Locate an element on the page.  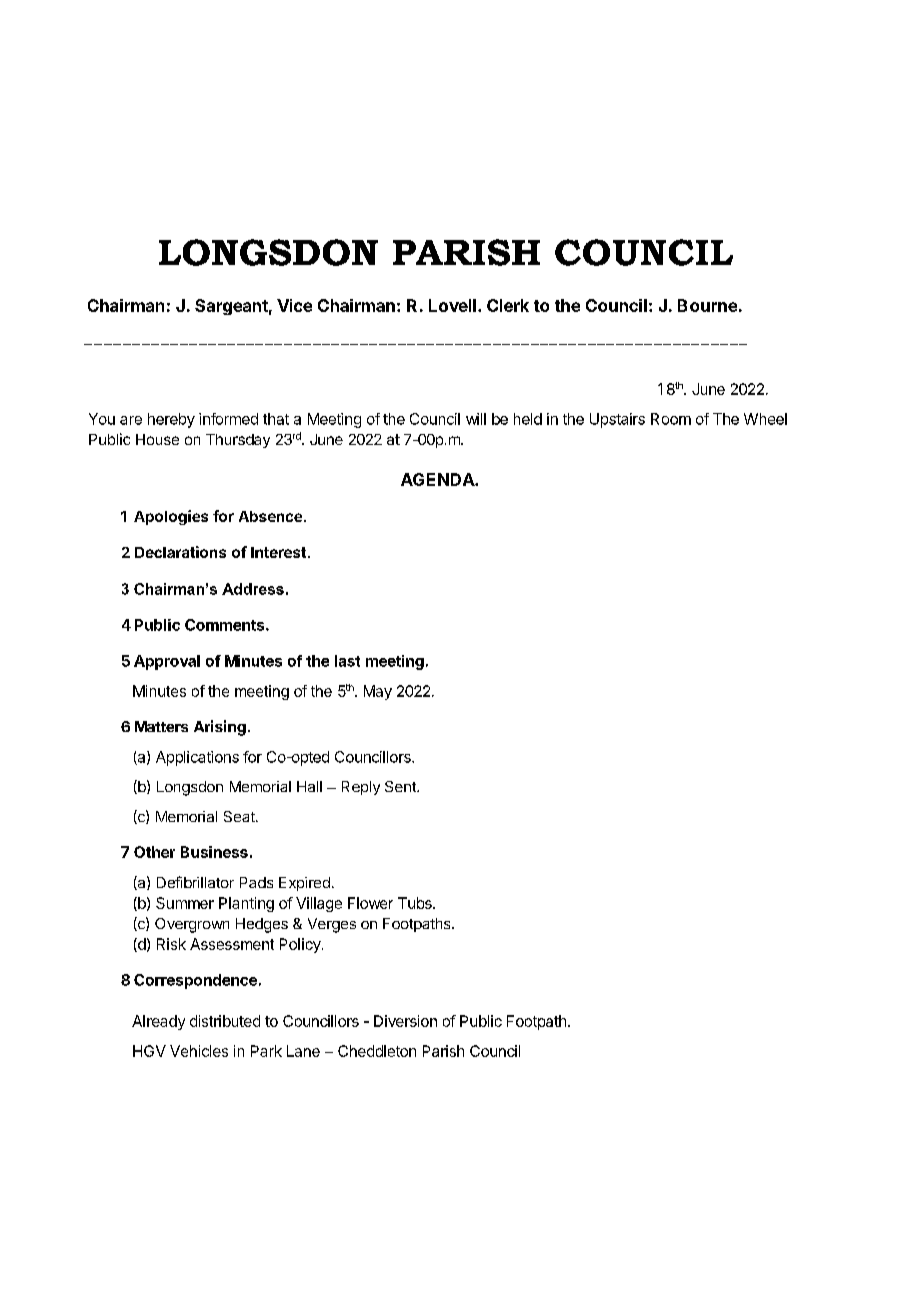
last is located at coordinates (347, 661).
